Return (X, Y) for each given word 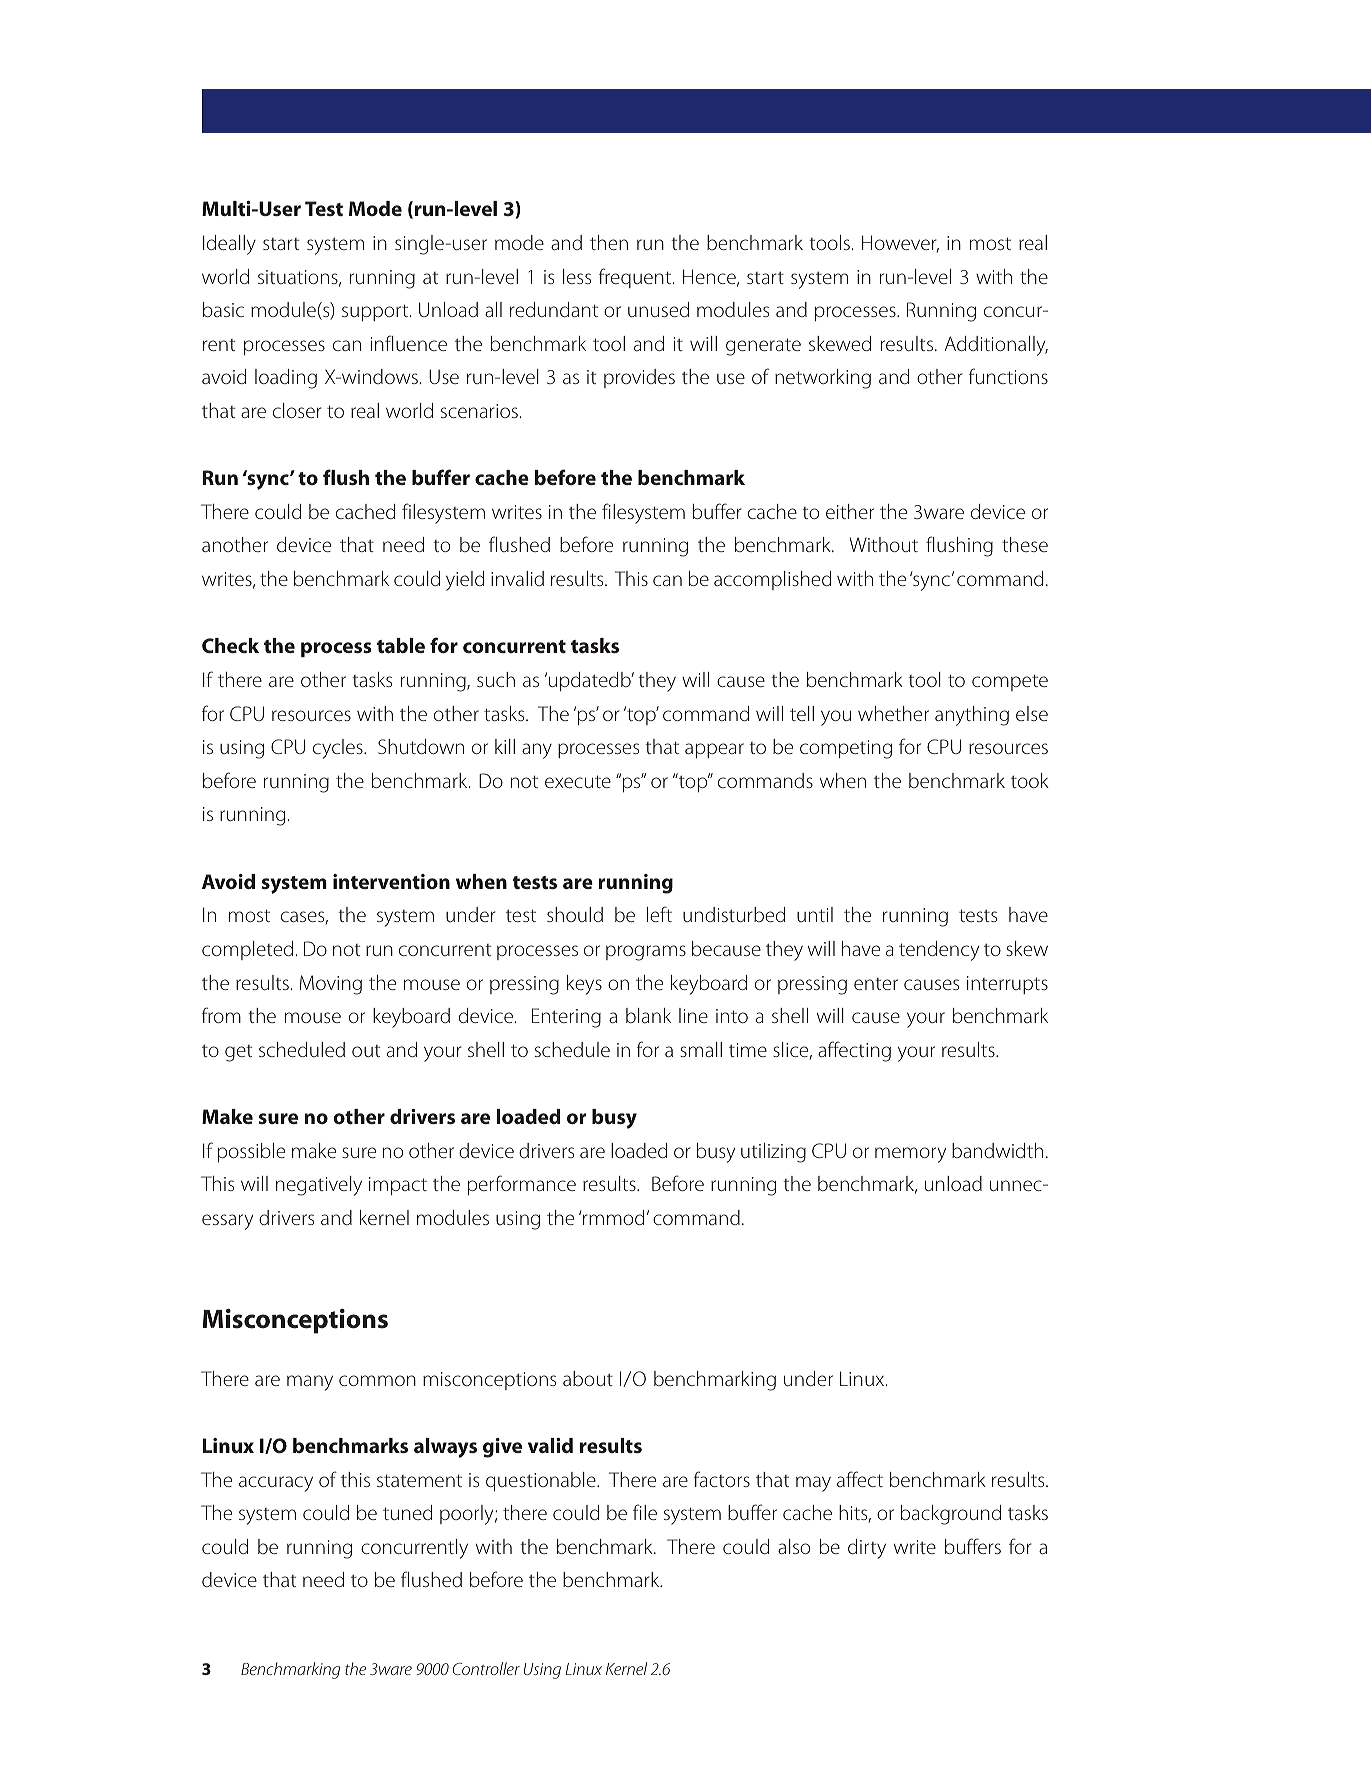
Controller (486, 1668)
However (900, 244)
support (376, 312)
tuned (407, 1512)
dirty (867, 1549)
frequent (636, 278)
